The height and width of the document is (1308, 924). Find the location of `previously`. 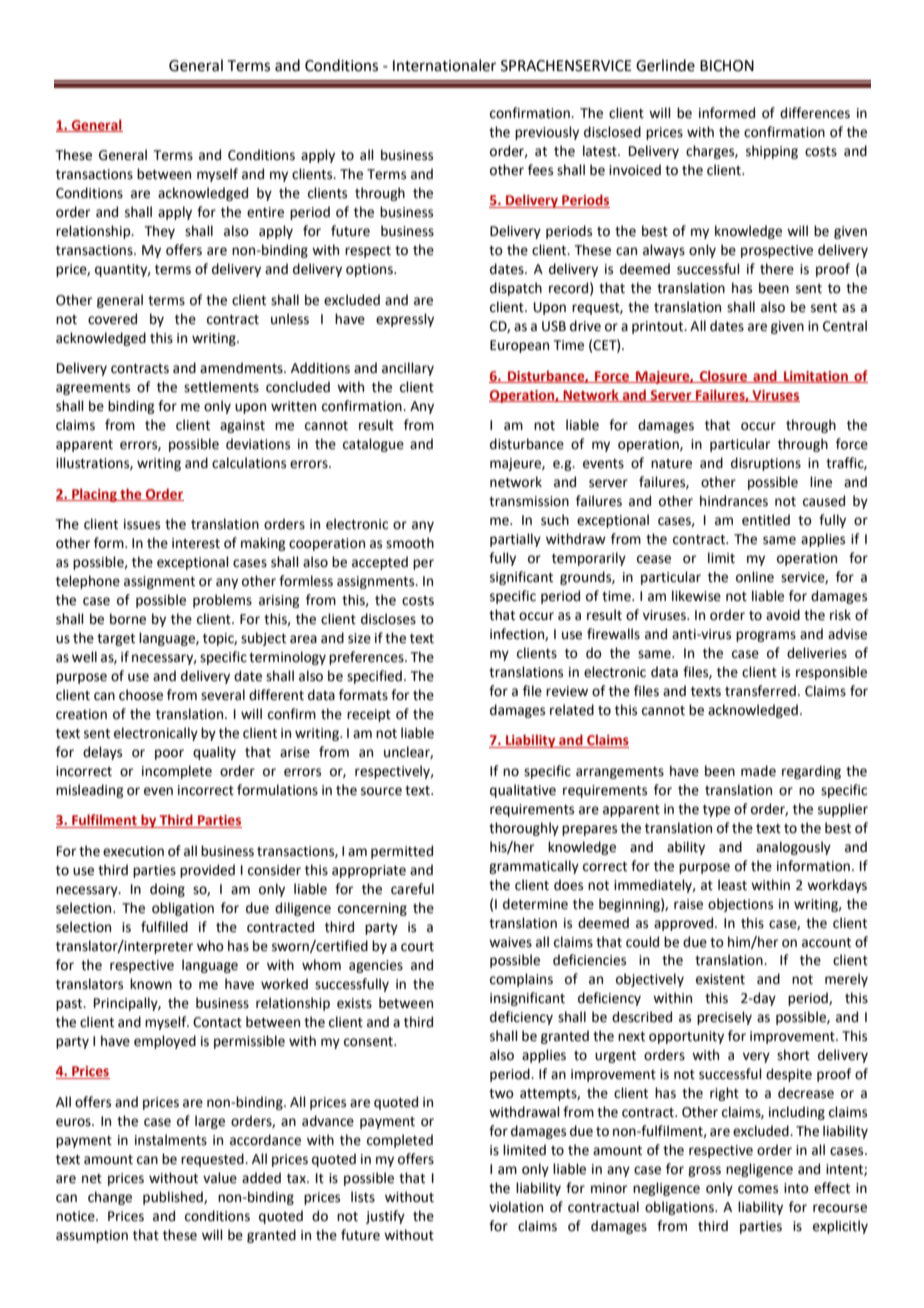

previously is located at coordinates (547, 133).
